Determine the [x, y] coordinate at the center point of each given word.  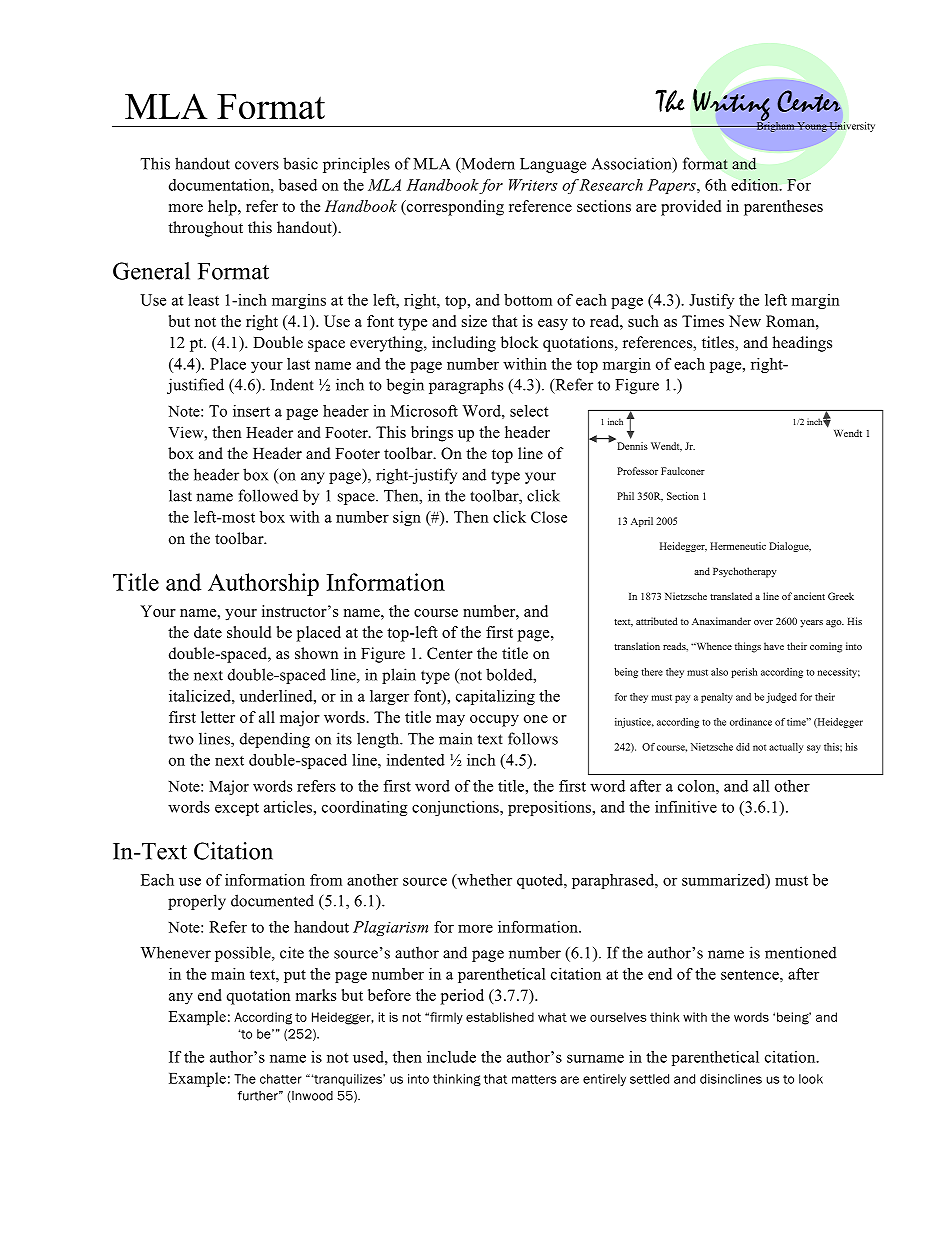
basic [300, 163]
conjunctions [456, 808]
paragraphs [466, 386]
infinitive [686, 807]
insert [251, 411]
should [249, 632]
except [237, 809]
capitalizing [495, 697]
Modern [487, 164]
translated [731, 596]
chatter [281, 1079]
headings [802, 344]
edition [756, 185]
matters [534, 1079]
